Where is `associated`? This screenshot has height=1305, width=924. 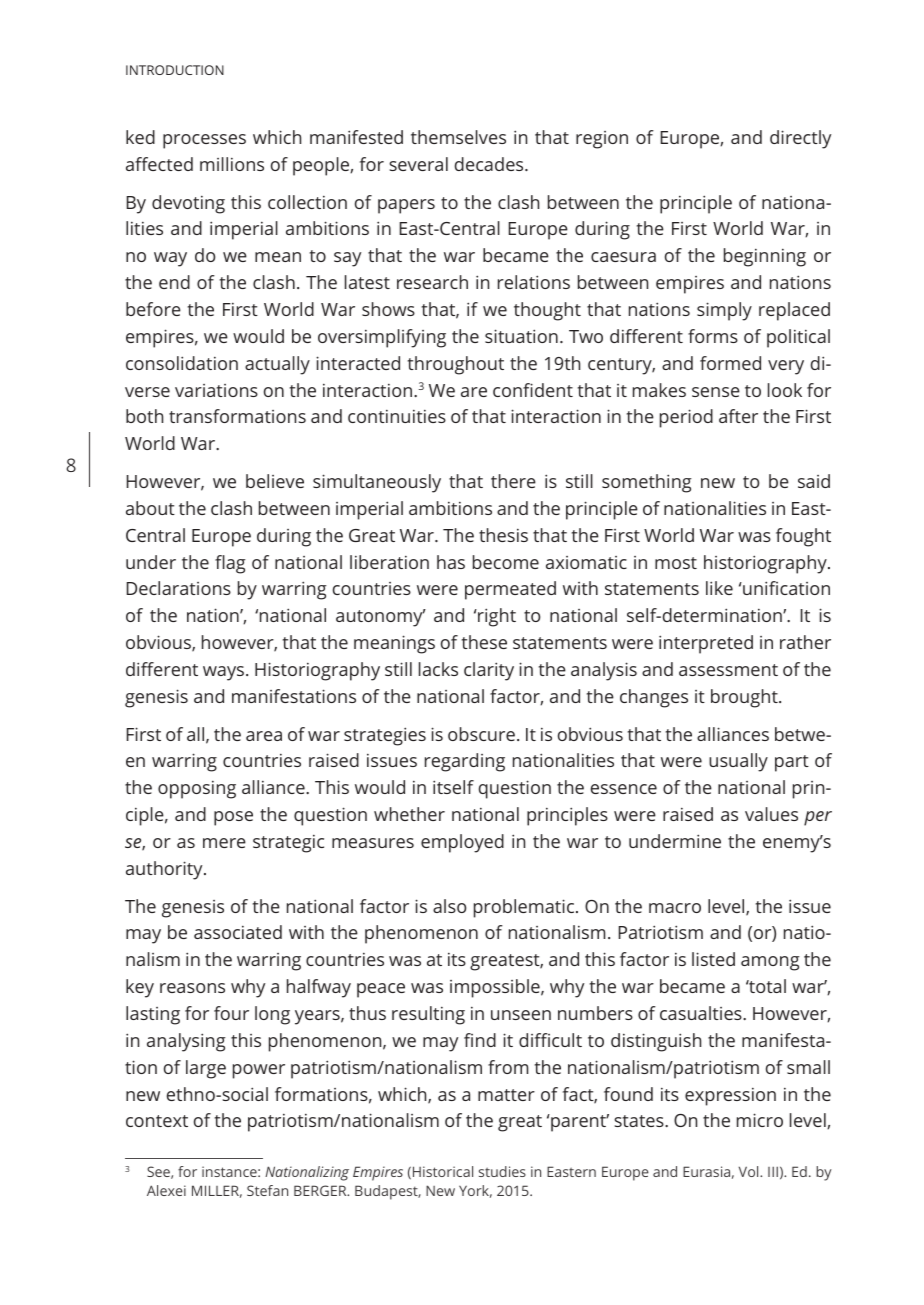 associated is located at coordinates (238, 932).
